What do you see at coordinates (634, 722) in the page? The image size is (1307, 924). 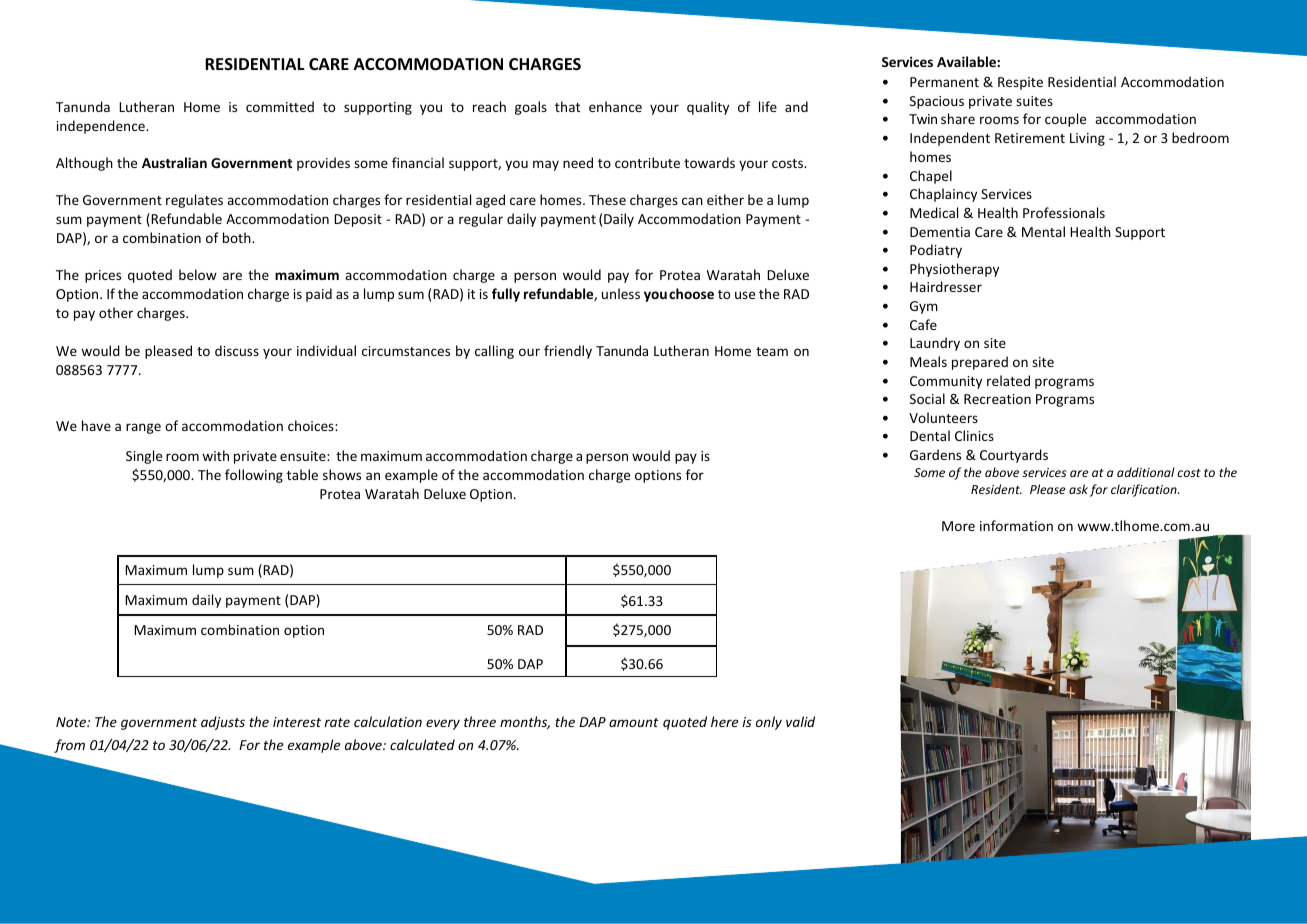 I see `amount` at bounding box center [634, 722].
